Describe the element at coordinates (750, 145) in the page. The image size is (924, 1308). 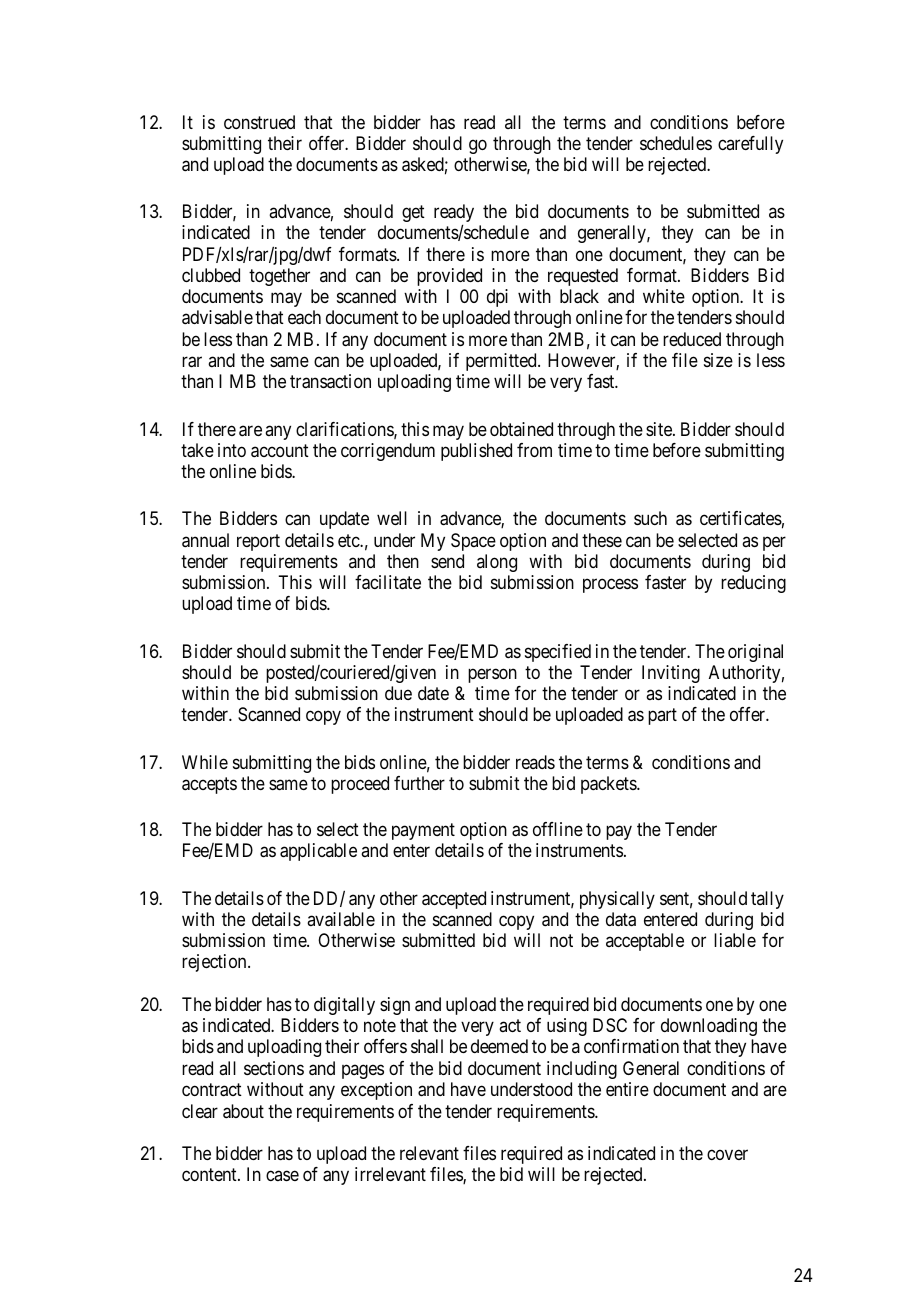
I see `carefully` at that location.
